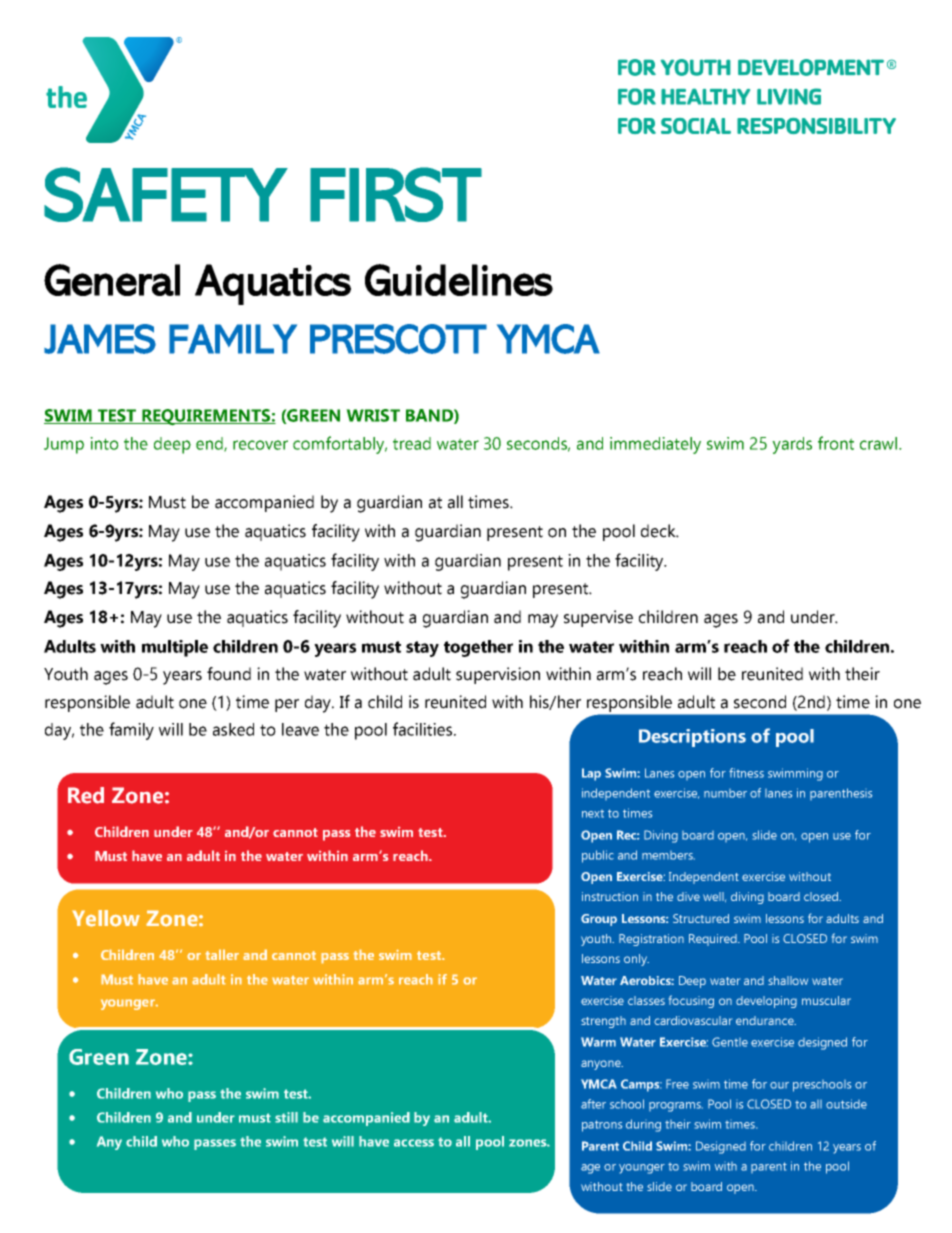 Image resolution: width=952 pixels, height=1233 pixels. What do you see at coordinates (286, 1117) in the document?
I see `still` at bounding box center [286, 1117].
